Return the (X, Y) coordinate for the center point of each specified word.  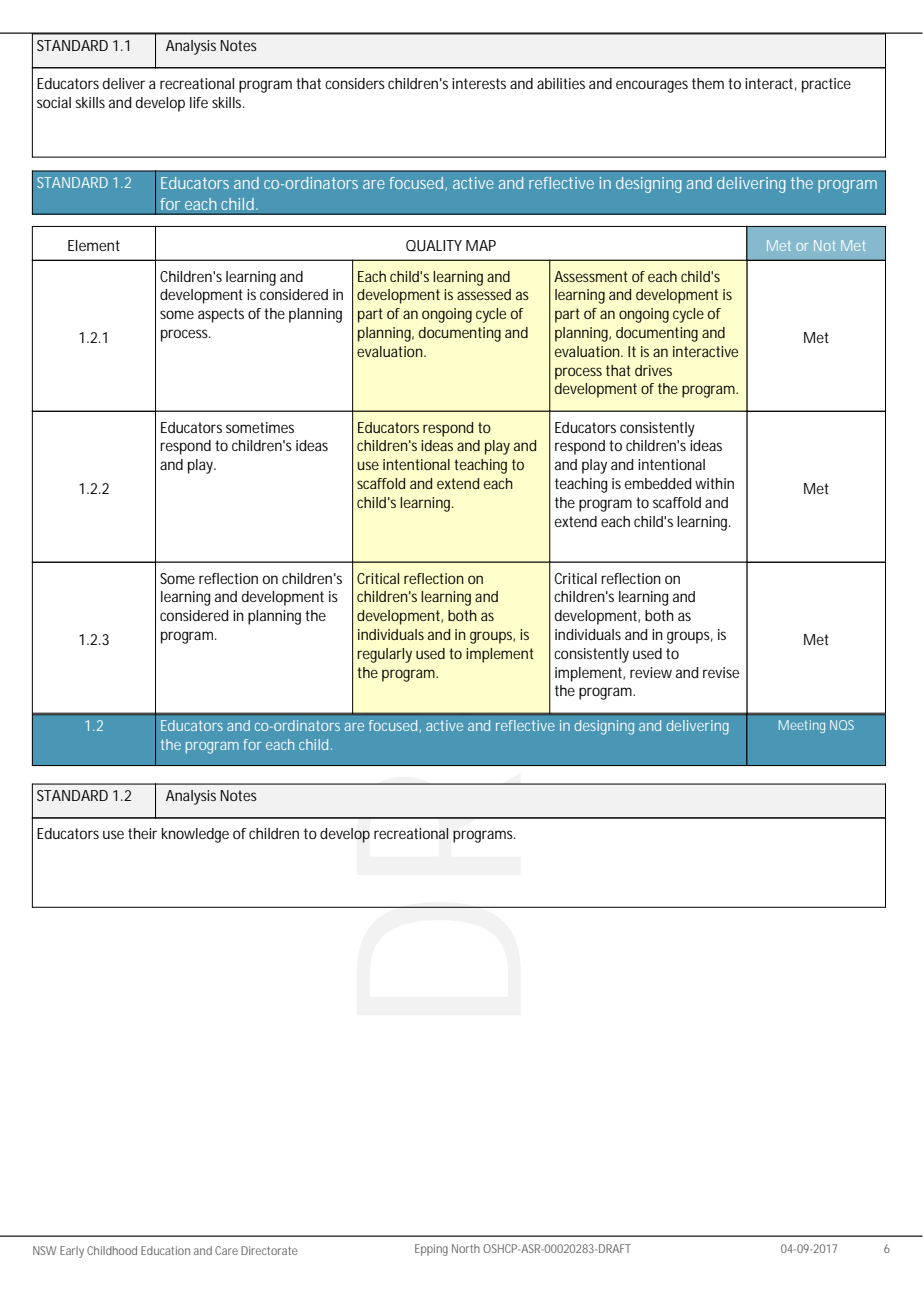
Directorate (269, 1250)
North (466, 1248)
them (708, 83)
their (142, 833)
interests (479, 83)
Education (165, 1250)
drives (653, 370)
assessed (484, 294)
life (199, 102)
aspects (221, 315)
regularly (384, 655)
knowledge (195, 835)
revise (721, 672)
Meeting (802, 726)
